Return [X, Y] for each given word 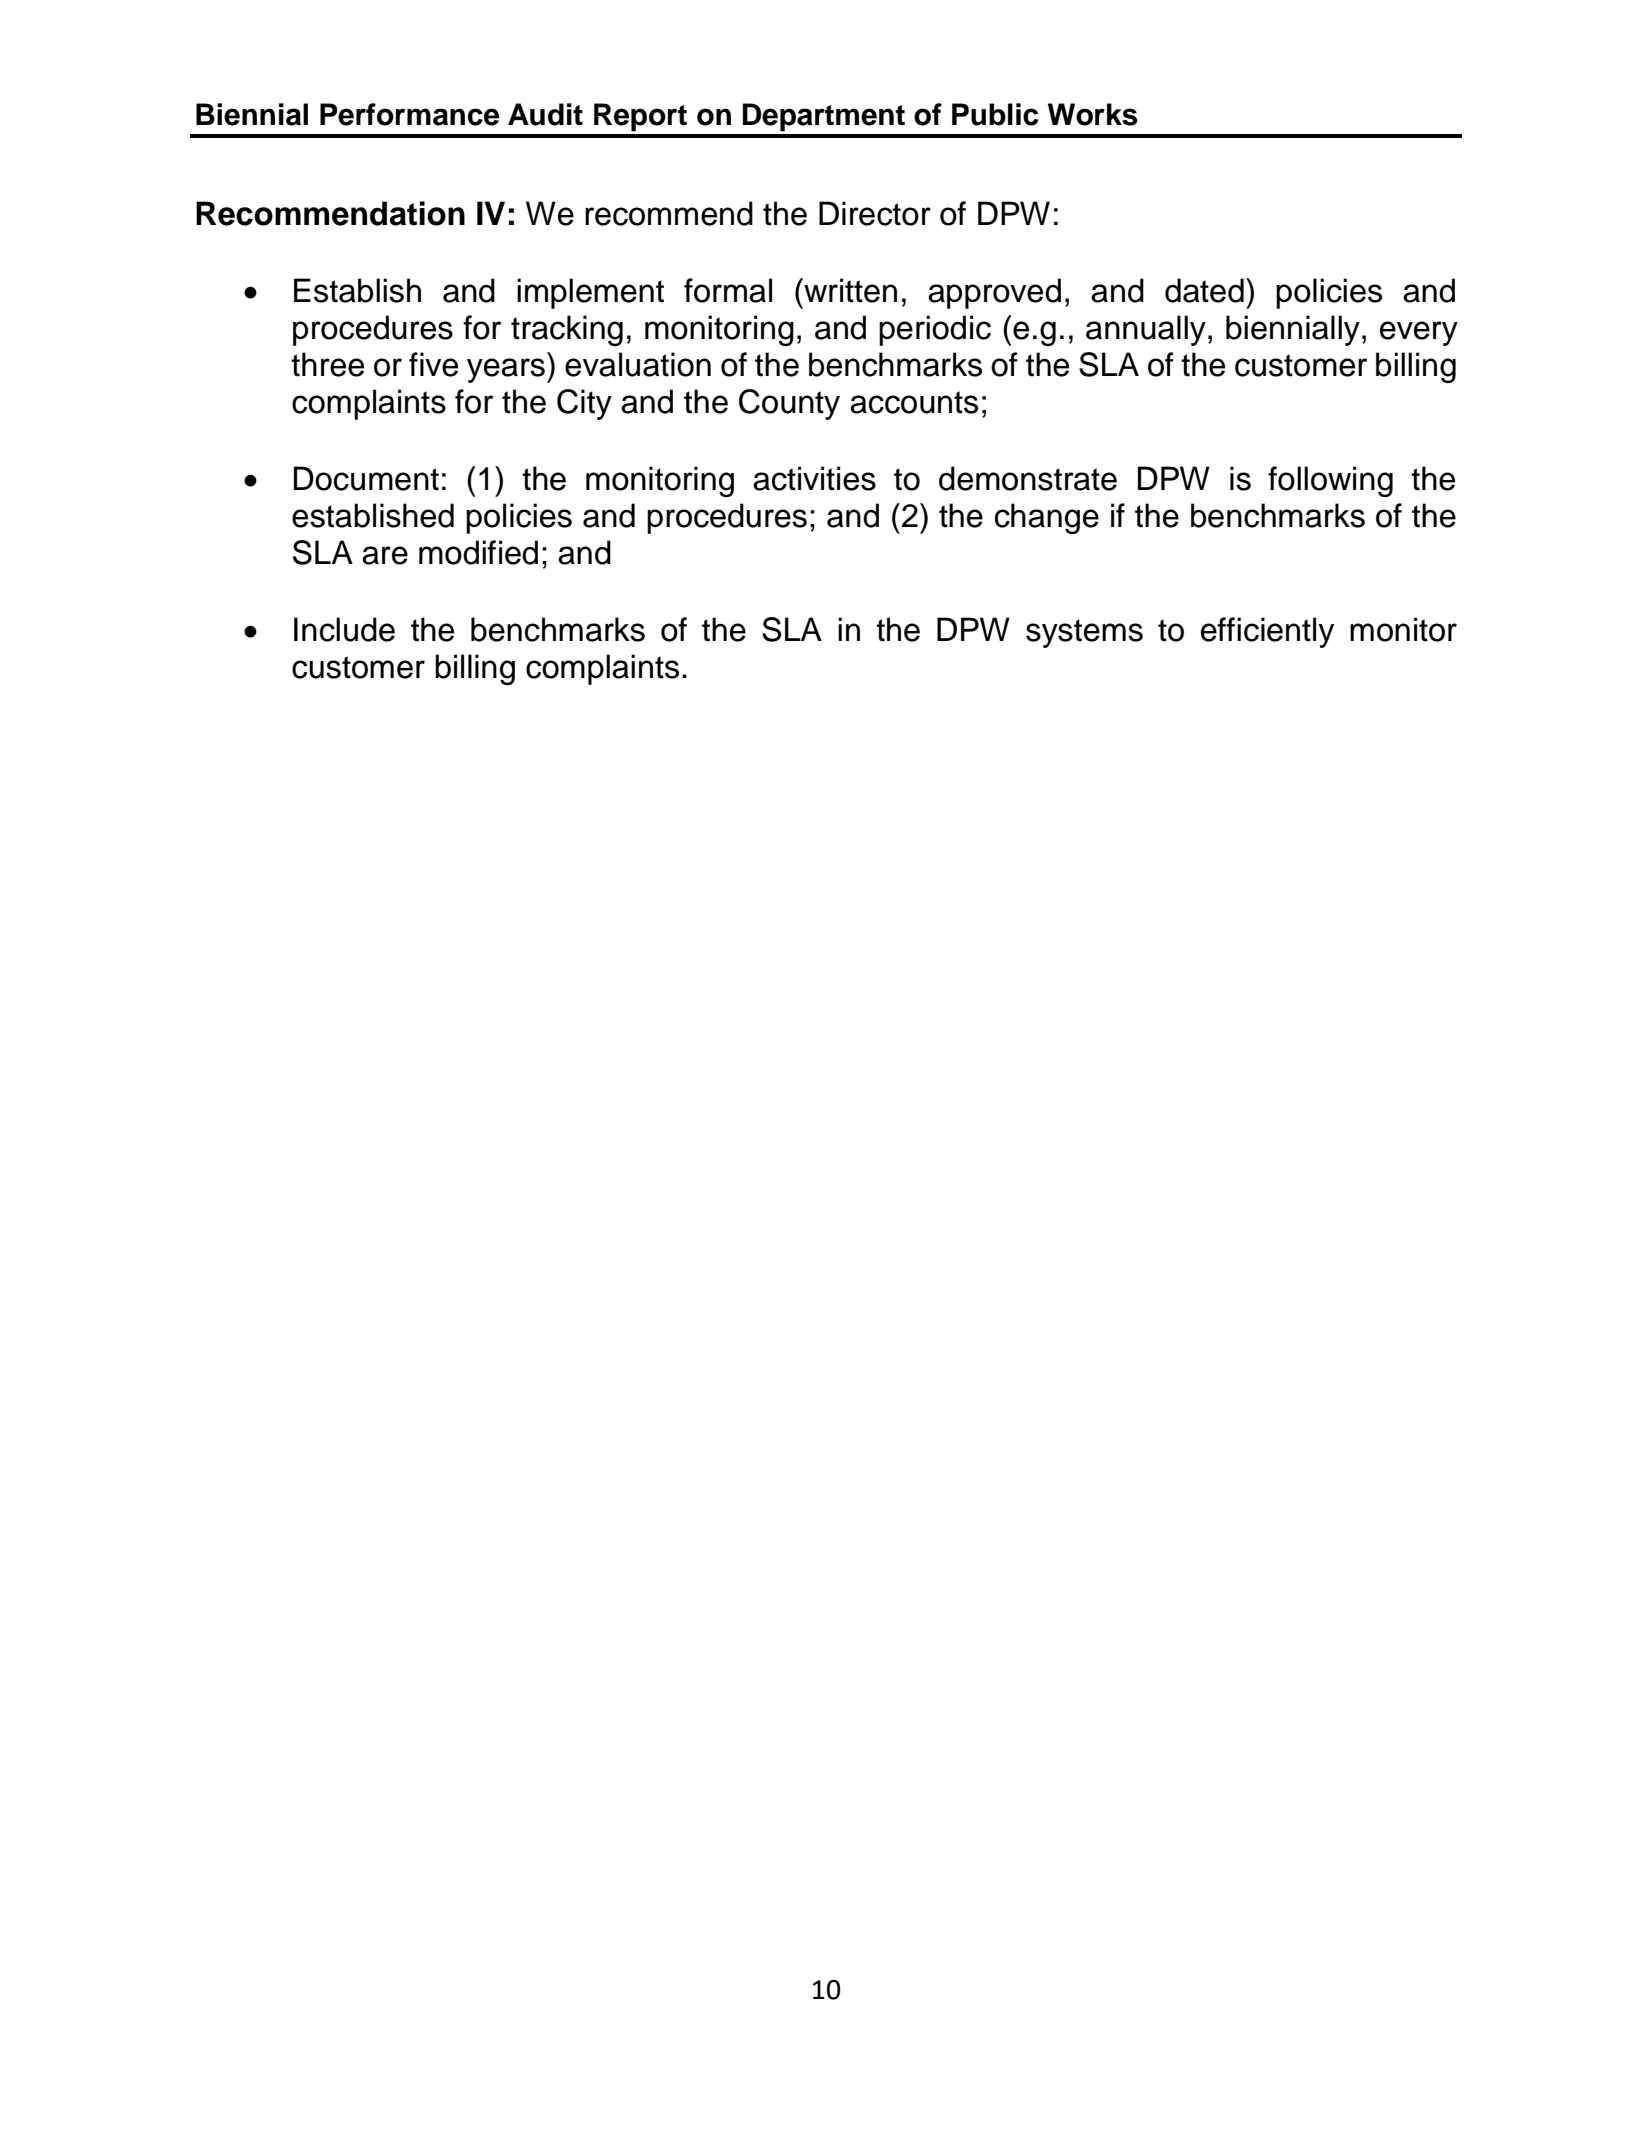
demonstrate [1028, 478]
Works [1093, 114]
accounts [914, 402]
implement [590, 293]
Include [344, 629]
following [1330, 481]
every [1419, 333]
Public [995, 114]
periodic [935, 330]
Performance [409, 114]
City [584, 404]
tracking [567, 330]
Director [875, 213]
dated [1204, 290]
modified [478, 552]
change [1047, 518]
